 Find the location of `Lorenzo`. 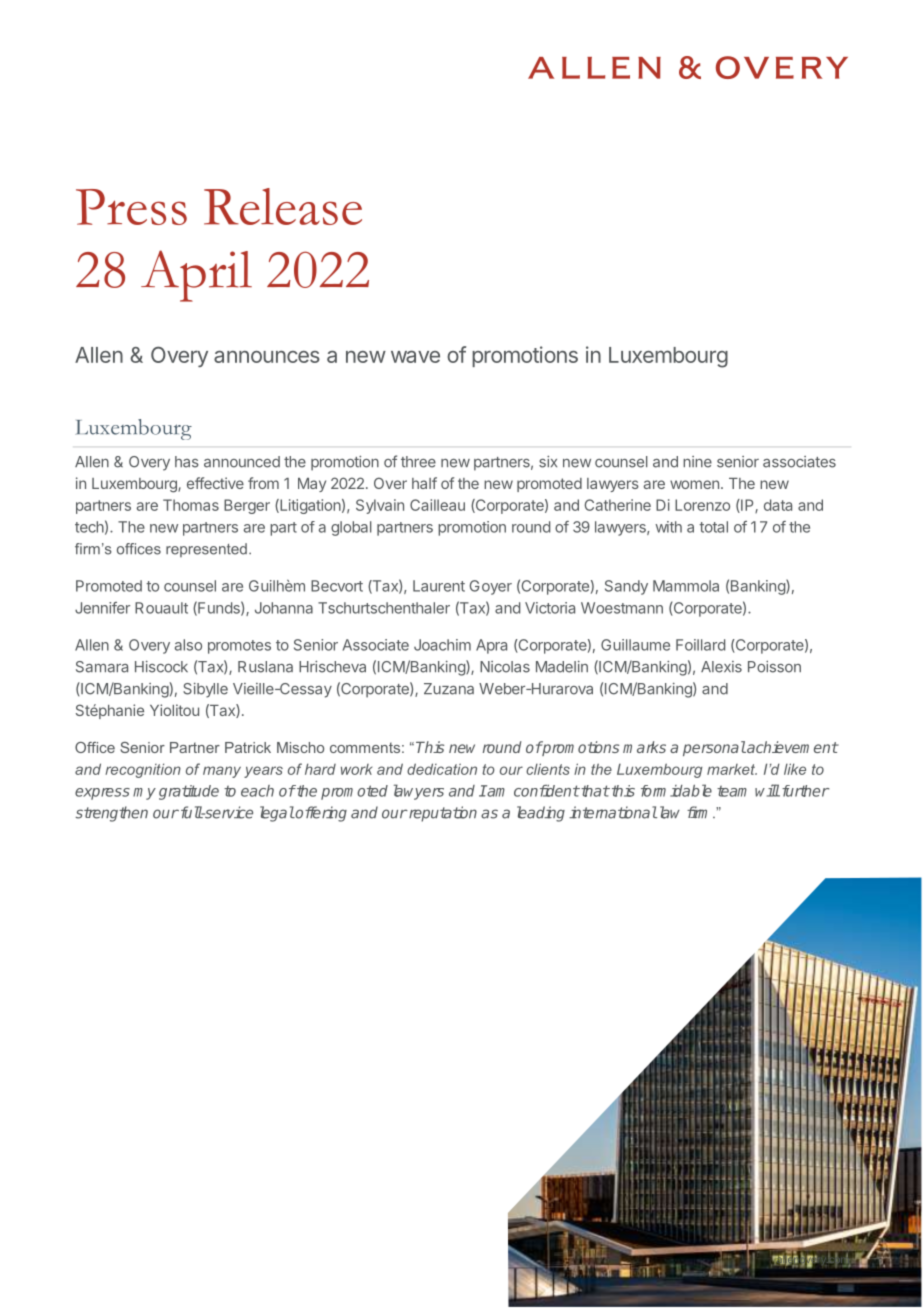

Lorenzo is located at coordinates (702, 505).
